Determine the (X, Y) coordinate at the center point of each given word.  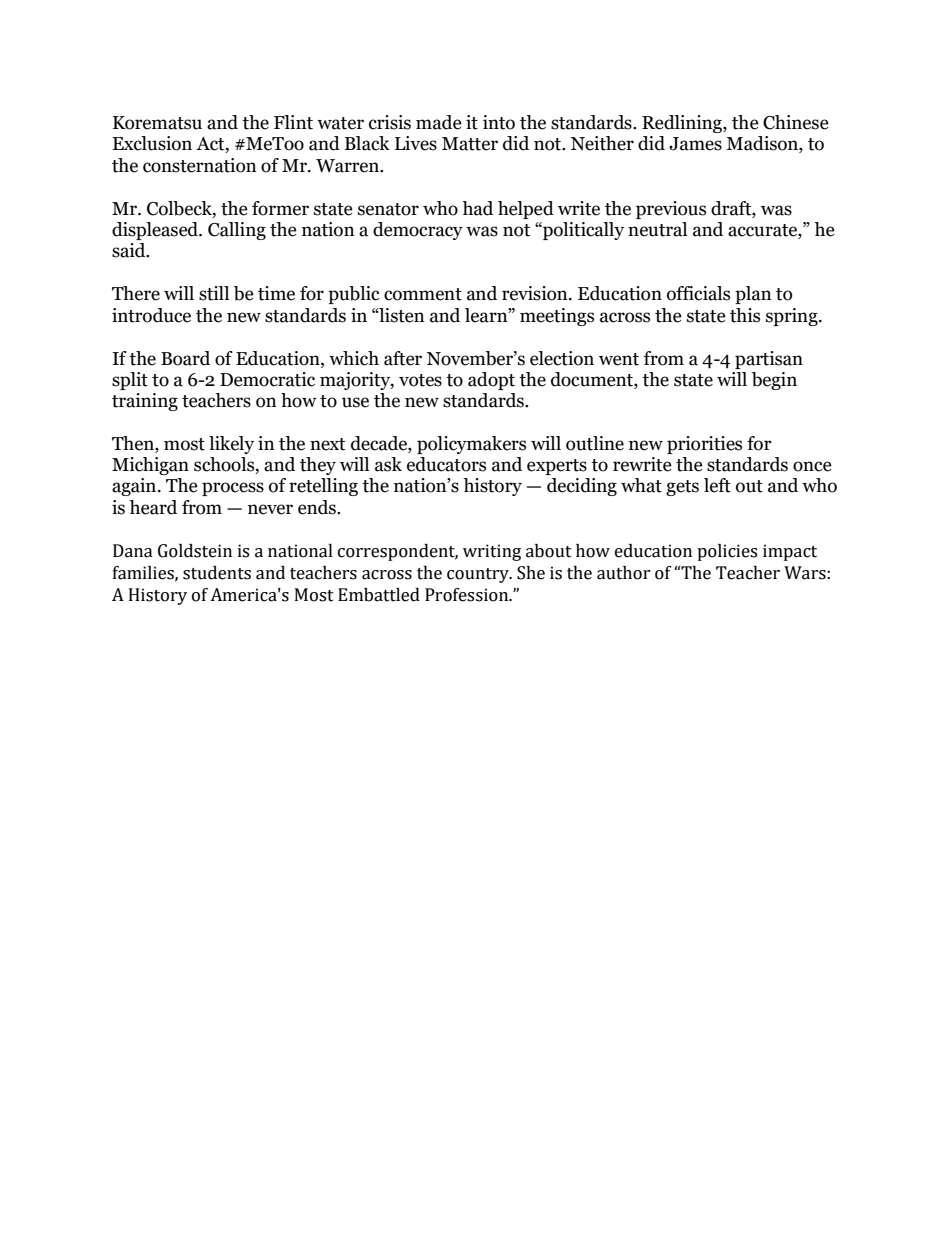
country (479, 575)
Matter (470, 144)
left (717, 485)
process (233, 489)
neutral (657, 229)
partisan (769, 360)
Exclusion (152, 143)
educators (446, 464)
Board (185, 358)
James (695, 144)
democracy (418, 231)
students (217, 573)
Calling (237, 231)
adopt (491, 381)
